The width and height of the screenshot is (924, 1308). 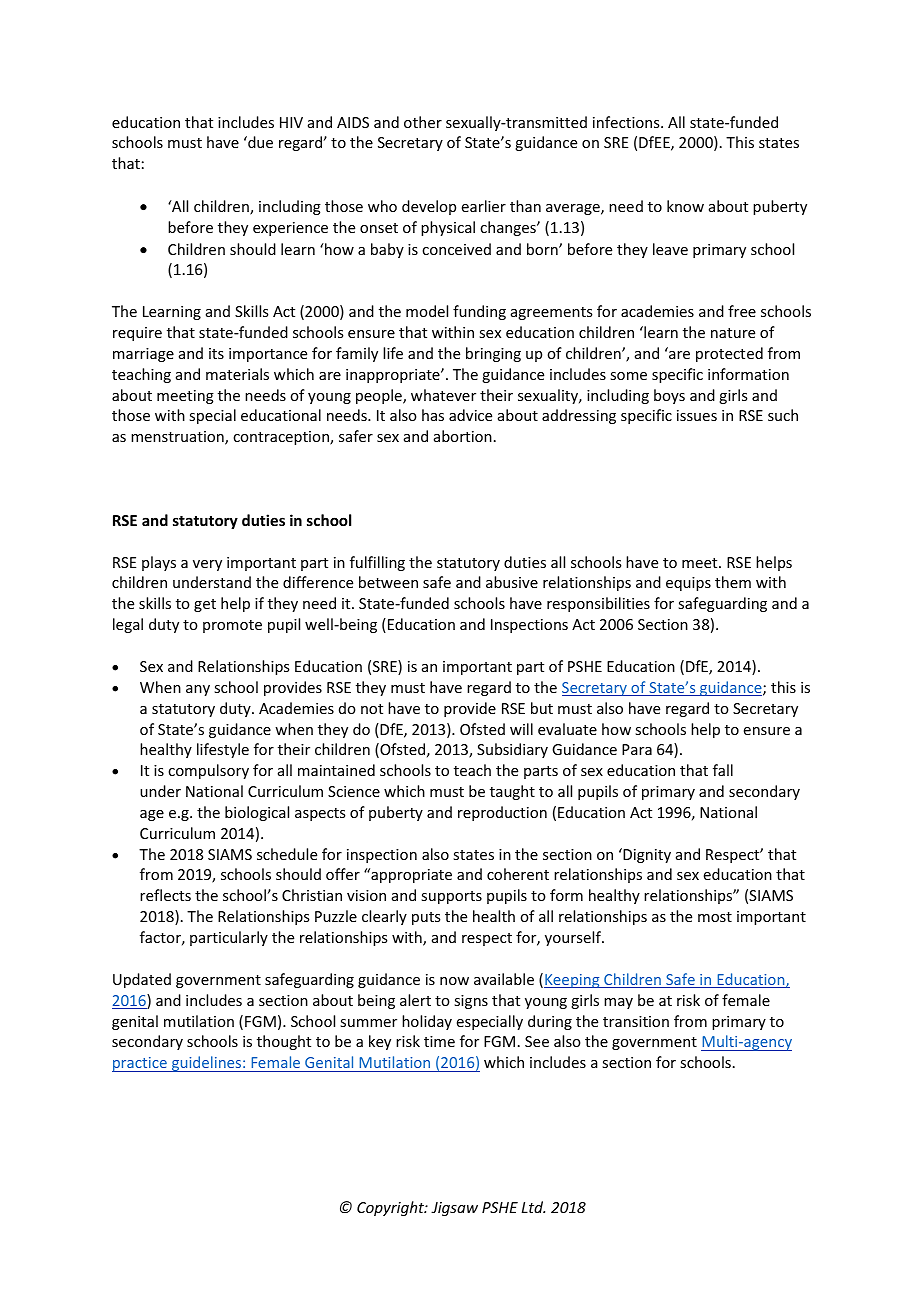 I want to click on due, so click(x=259, y=142).
